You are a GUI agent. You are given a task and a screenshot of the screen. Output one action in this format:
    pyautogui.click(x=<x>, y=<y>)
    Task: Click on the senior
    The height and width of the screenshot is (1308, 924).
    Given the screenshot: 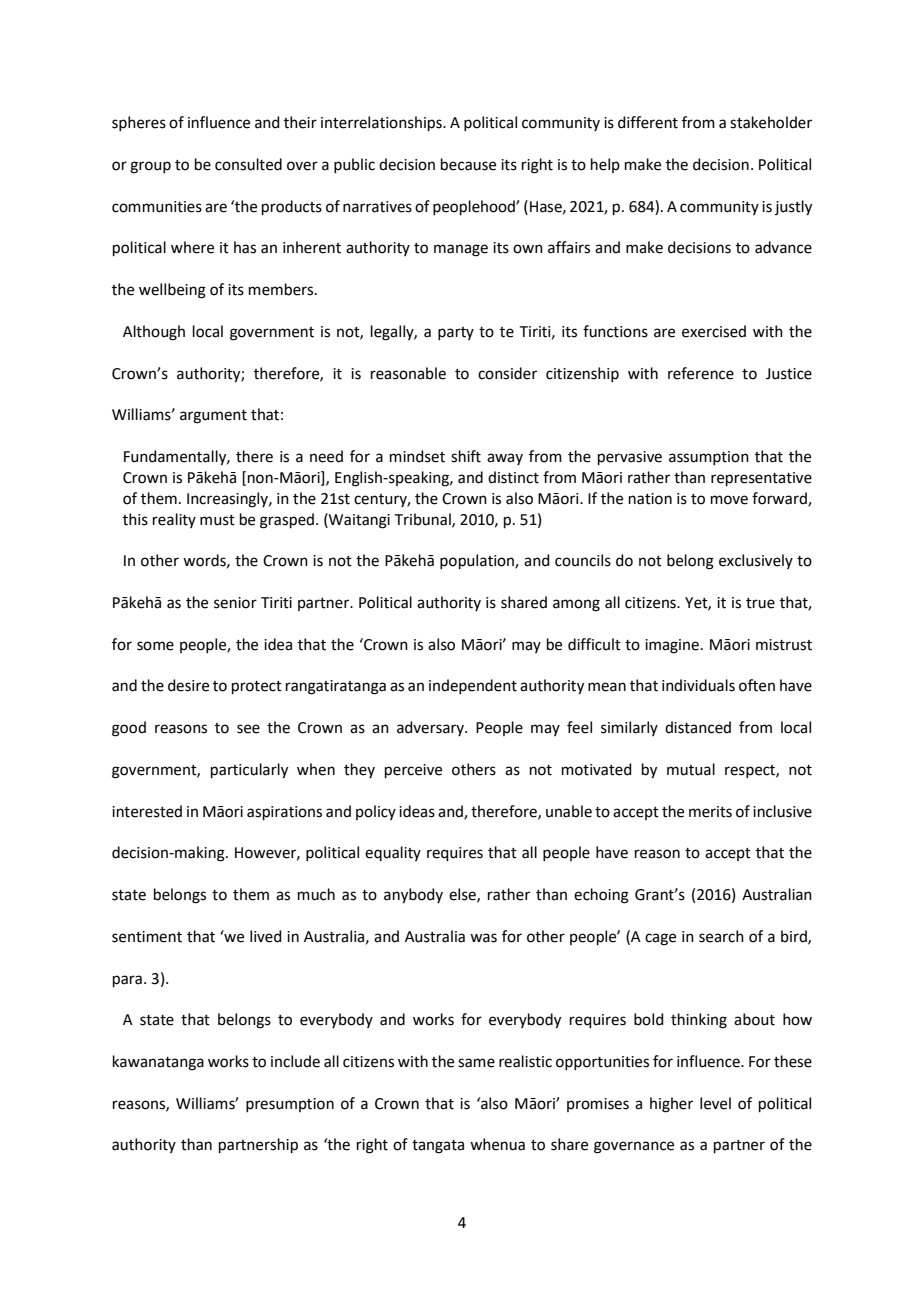 What is the action you would take?
    pyautogui.click(x=235, y=603)
